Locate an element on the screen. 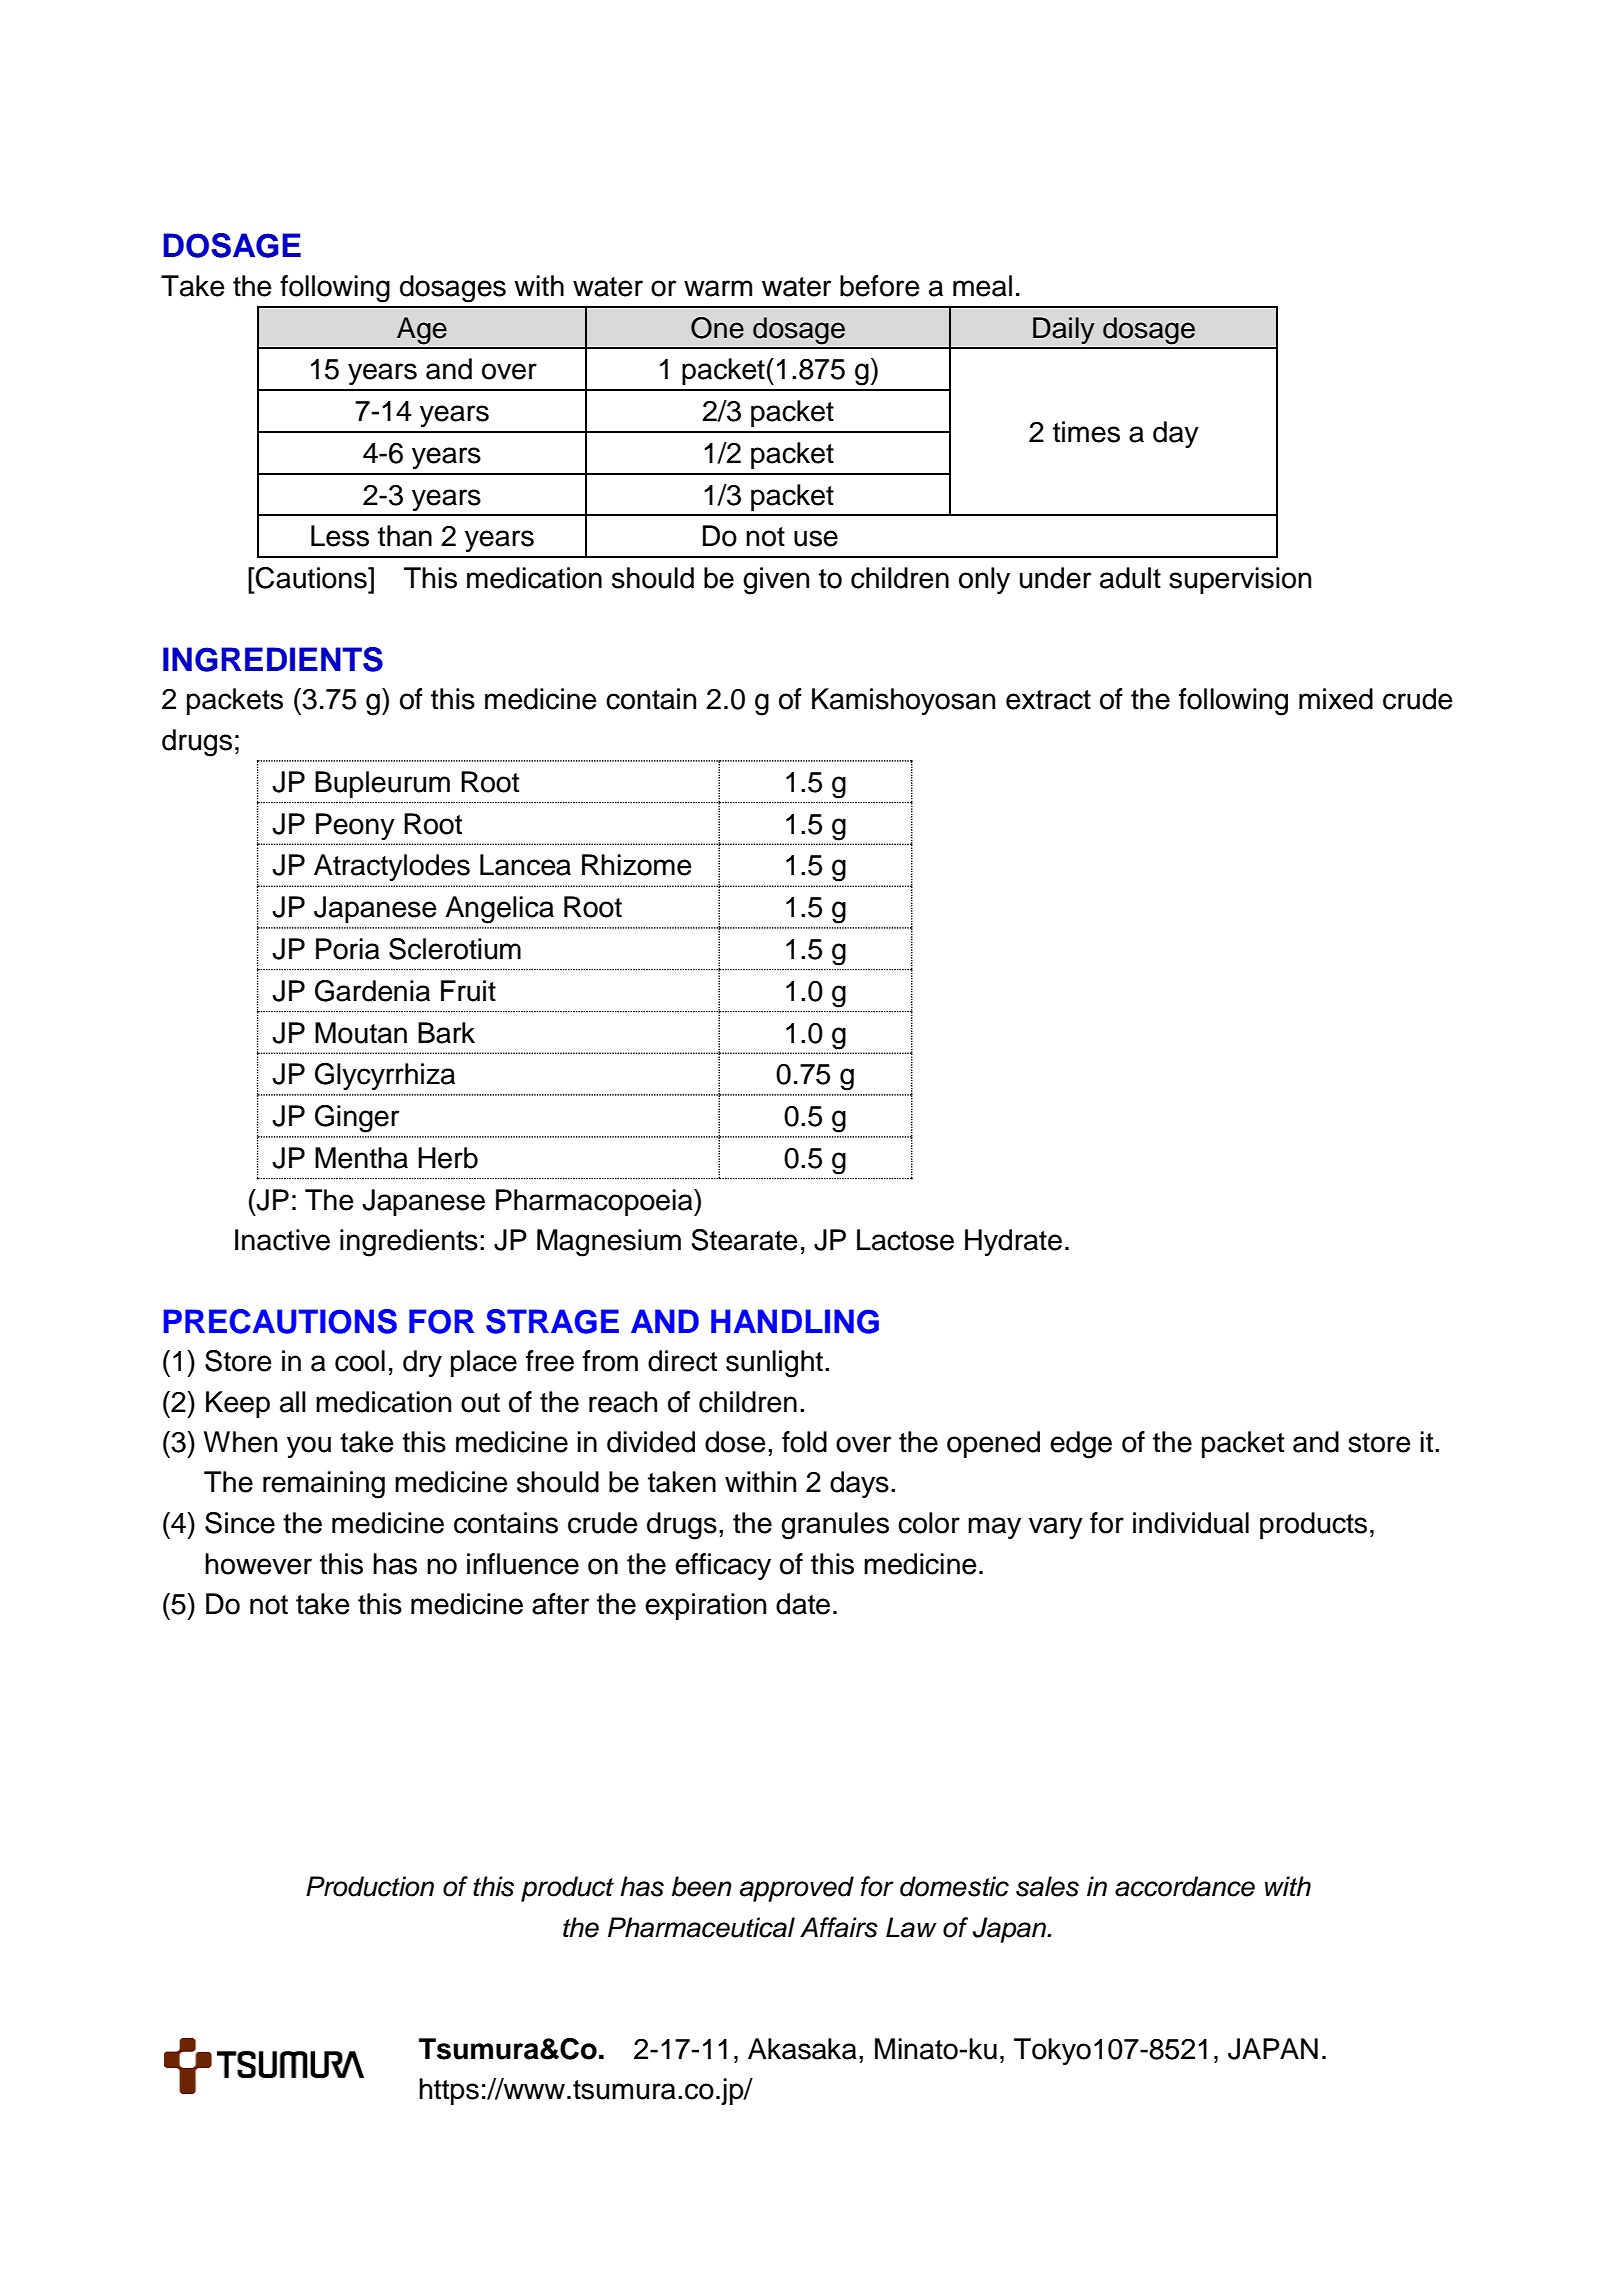 This screenshot has height=2284, width=1615. been is located at coordinates (702, 1886).
